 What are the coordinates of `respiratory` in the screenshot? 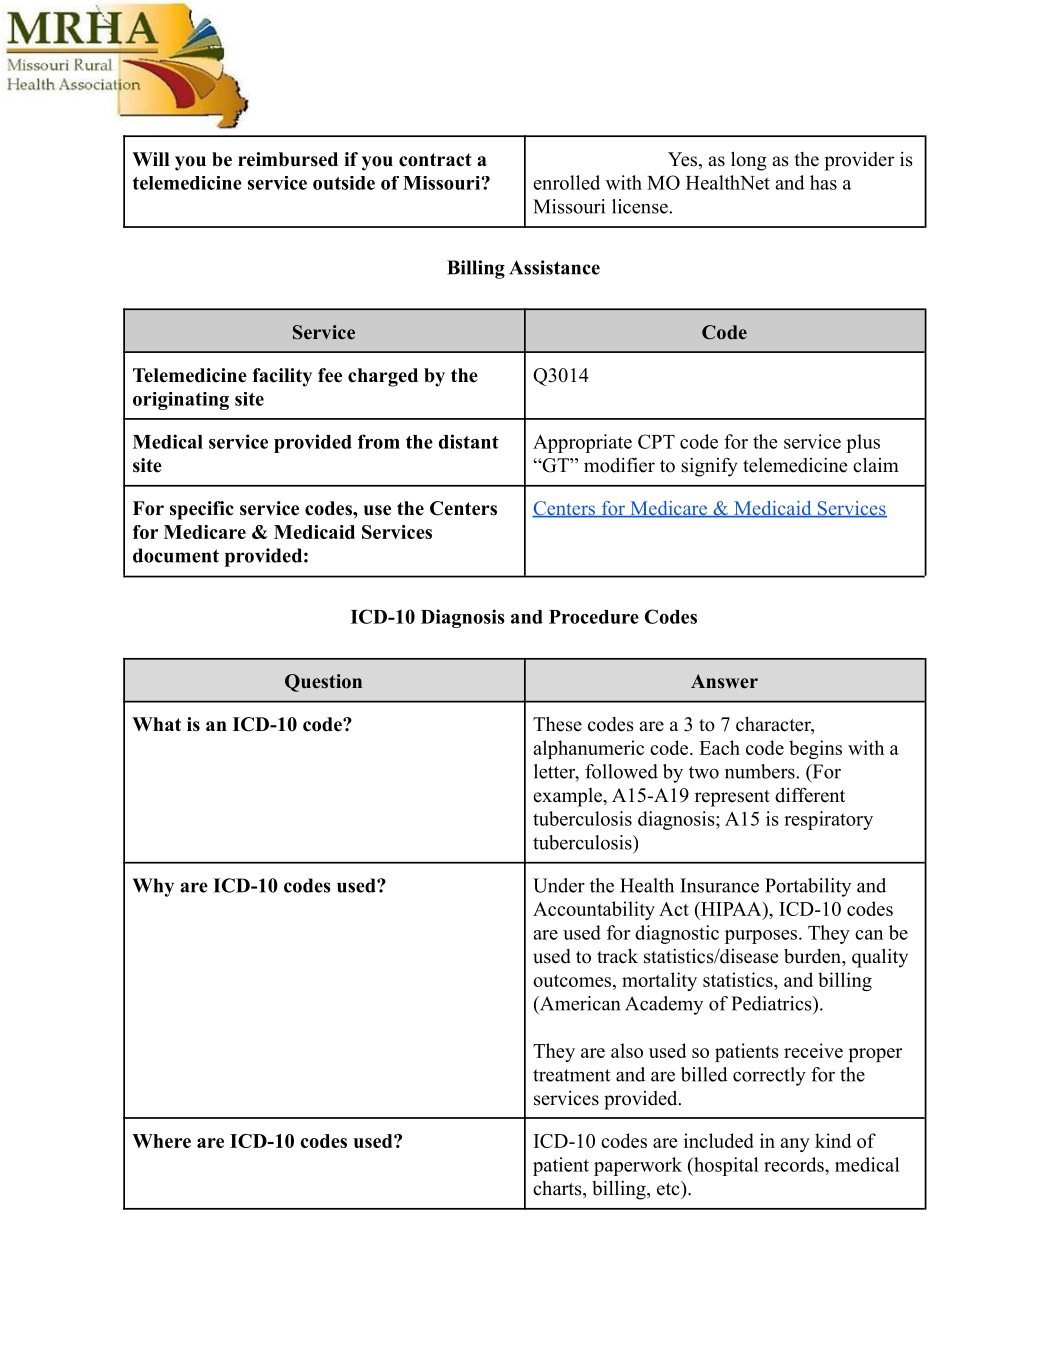 It's located at (828, 820).
